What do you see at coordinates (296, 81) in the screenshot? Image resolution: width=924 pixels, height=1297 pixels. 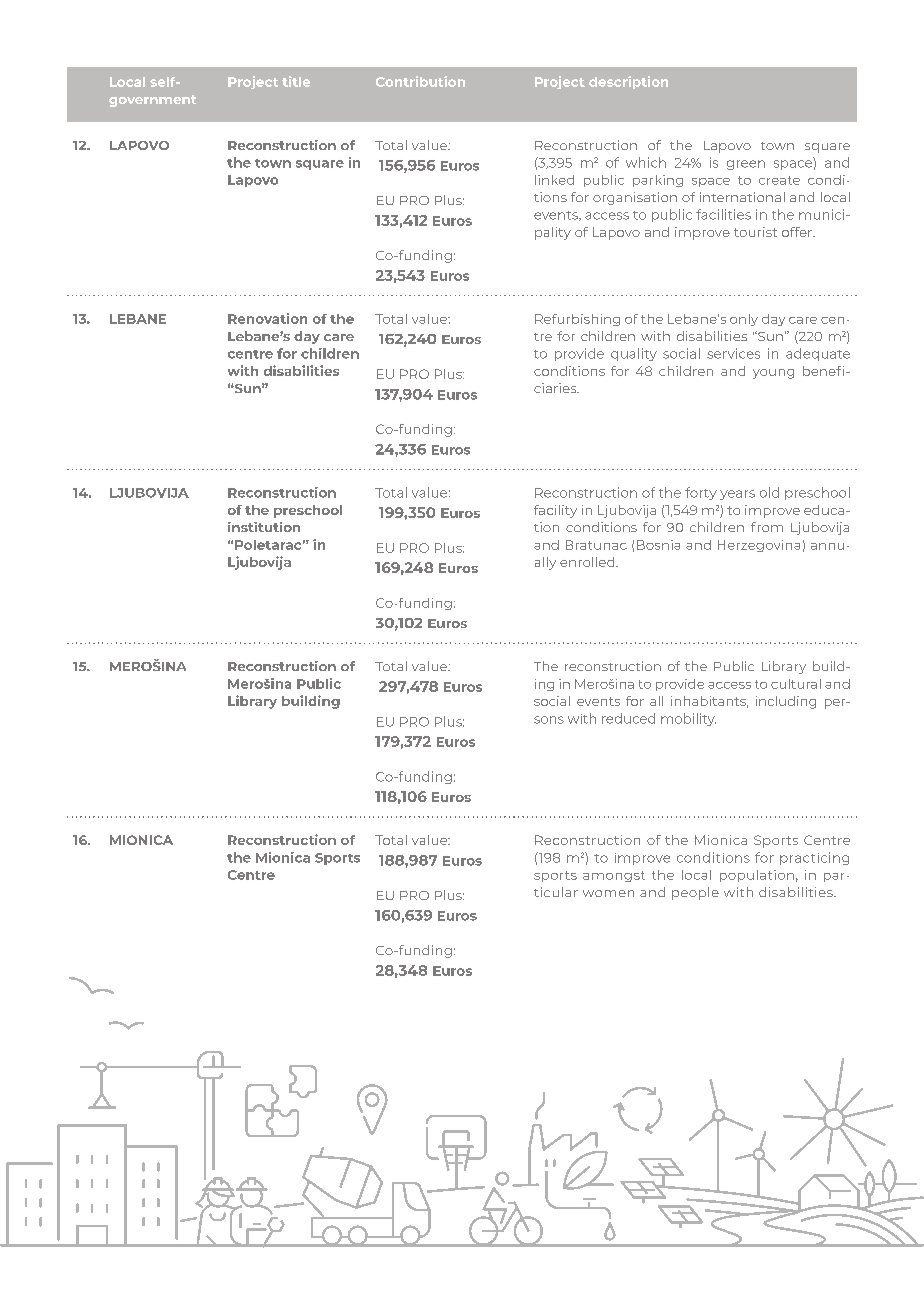 I see `title` at bounding box center [296, 81].
